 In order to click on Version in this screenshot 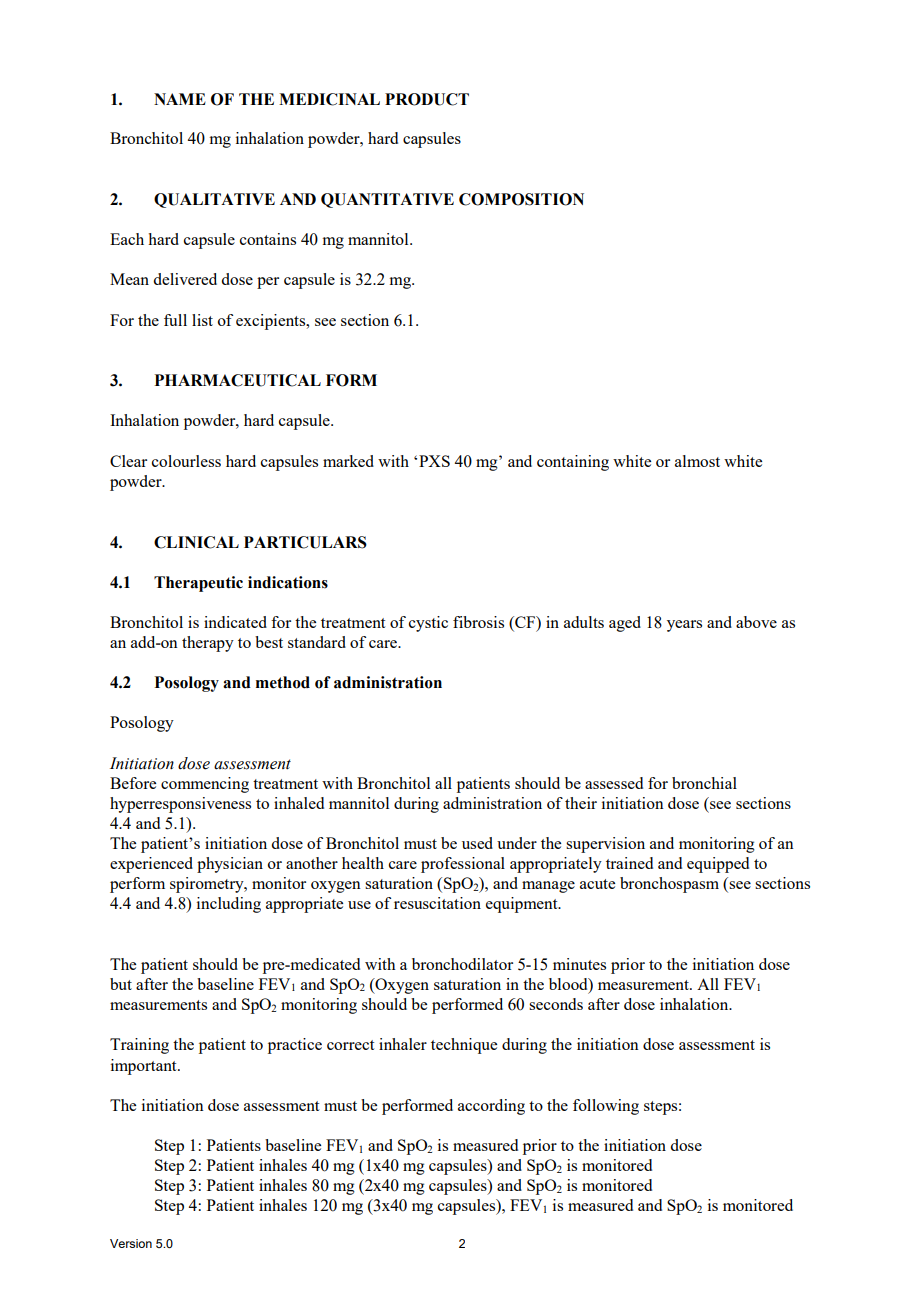, I will do `click(131, 1243)`.
